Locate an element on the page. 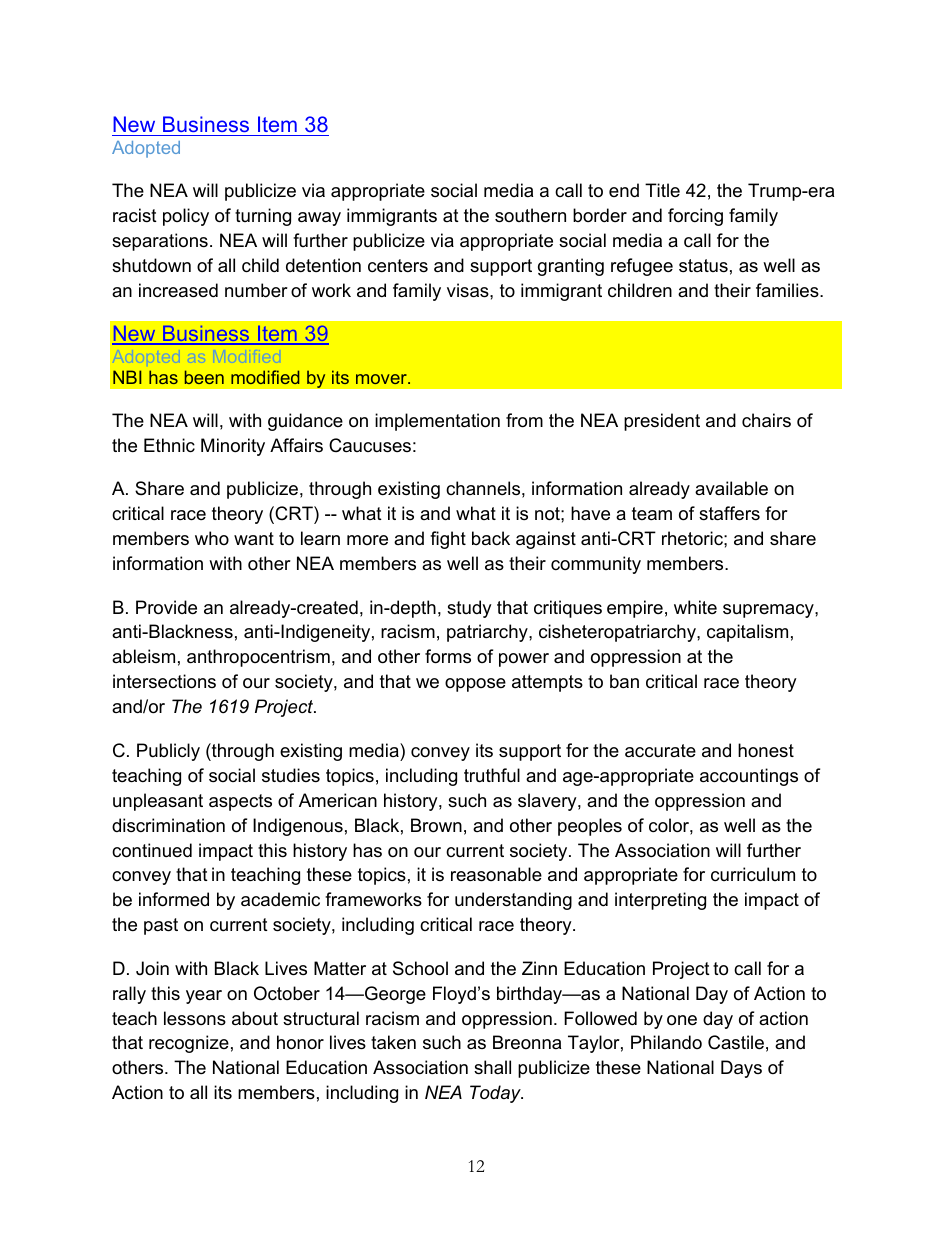  forms is located at coordinates (448, 656).
